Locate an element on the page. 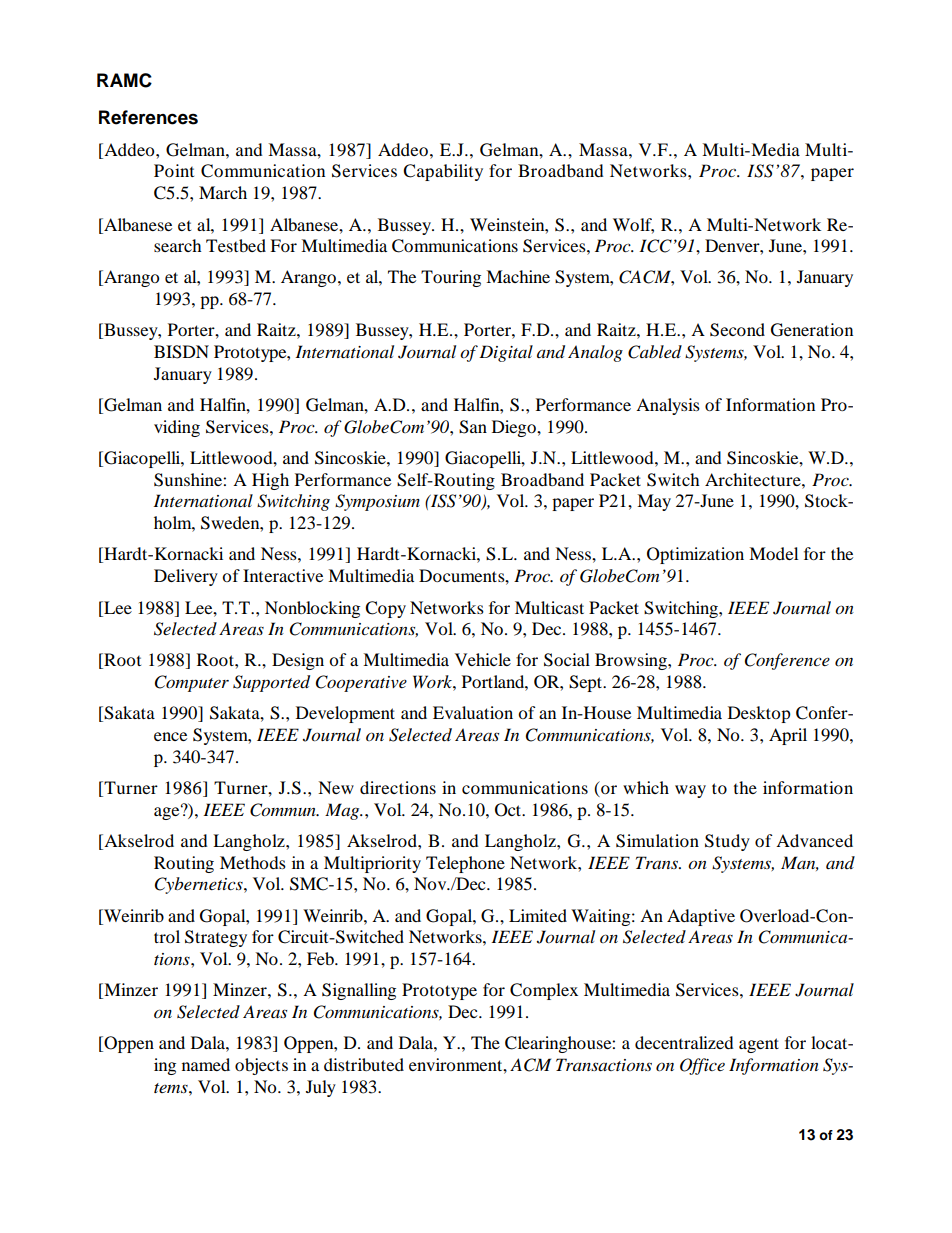  Design is located at coordinates (298, 661).
